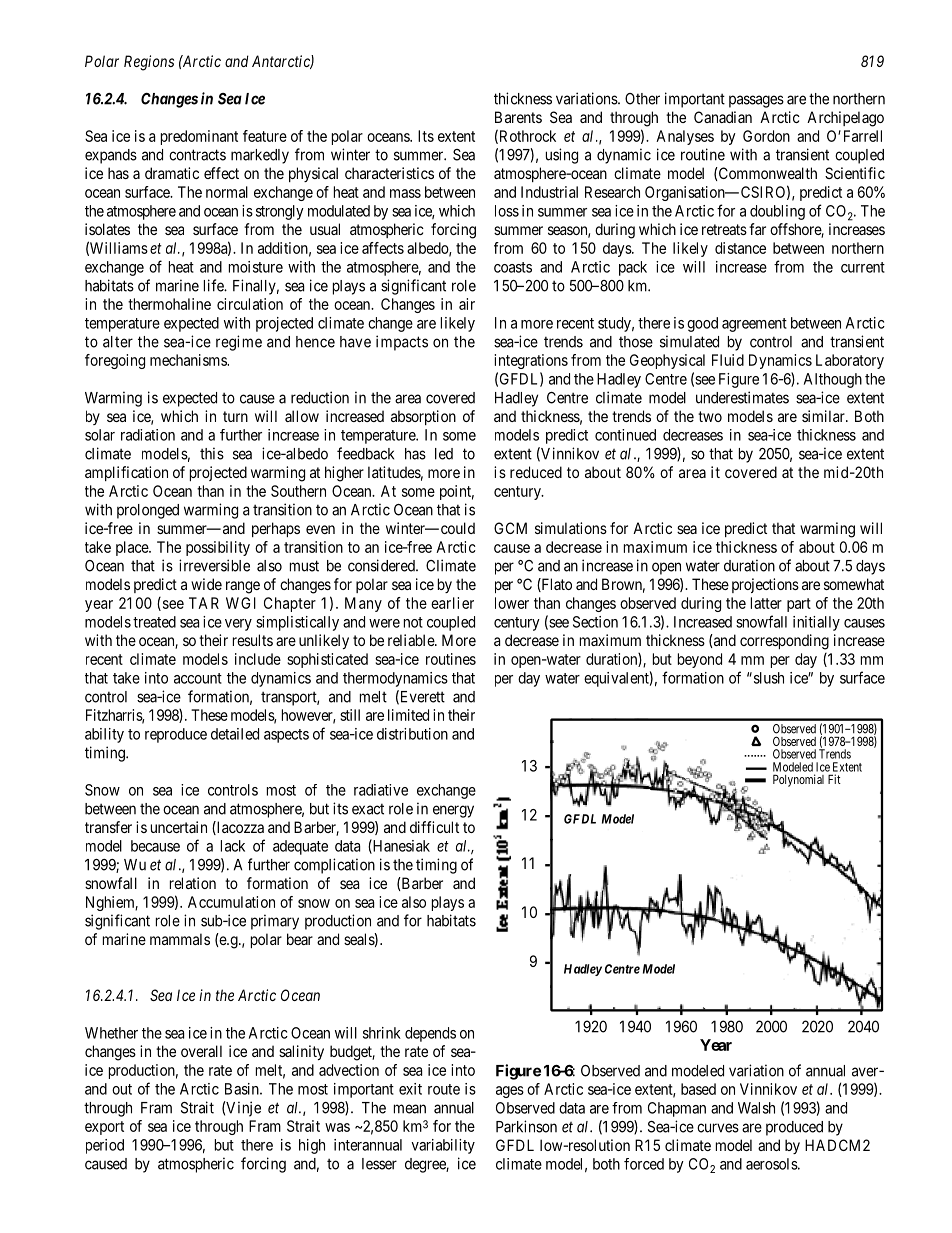 This screenshot has height=1233, width=952. I want to click on absorption, so click(423, 417).
